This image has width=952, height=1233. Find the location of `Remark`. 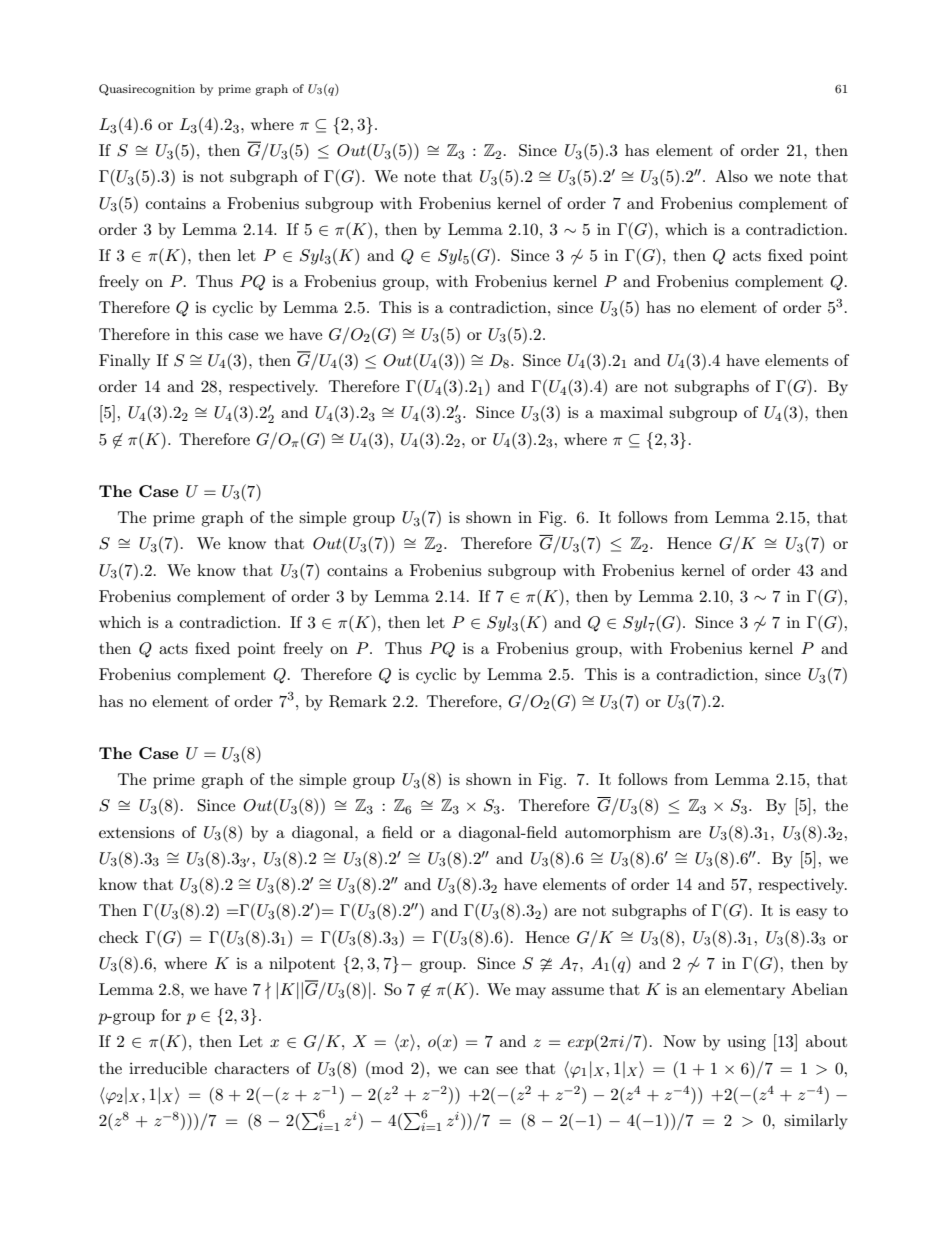

Remark is located at coordinates (358, 701).
